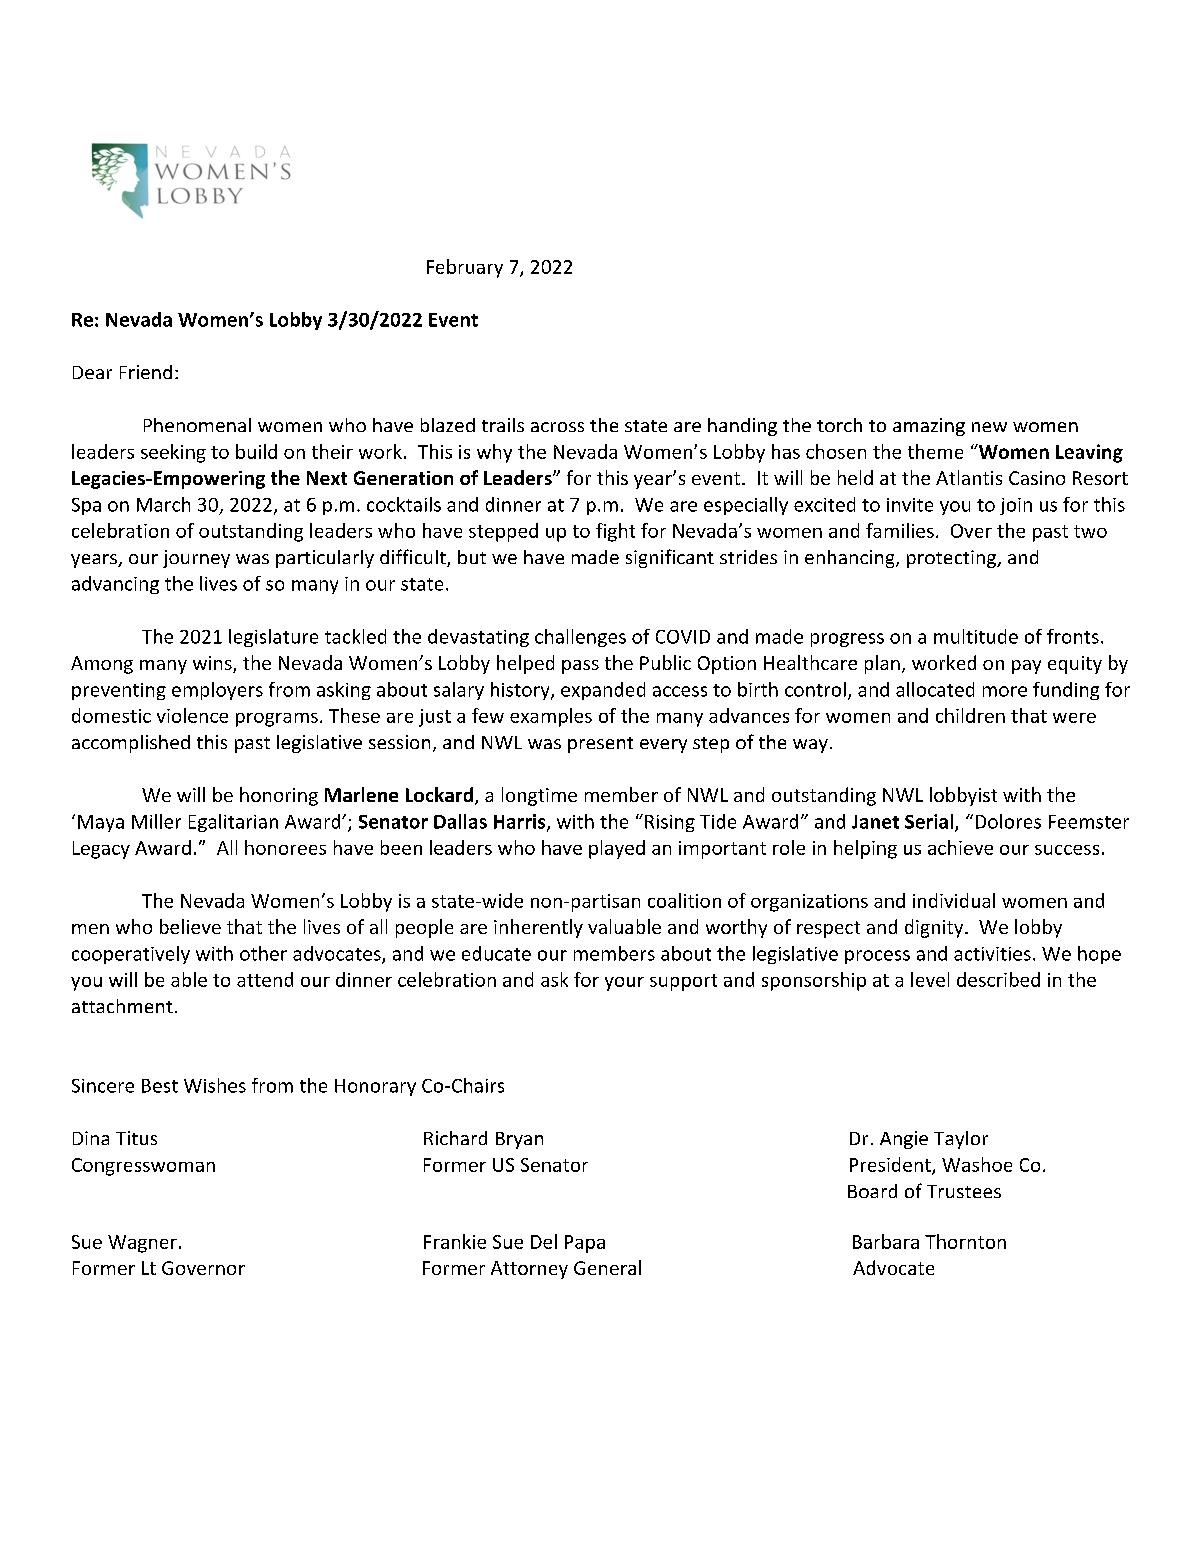  Describe the element at coordinates (465, 268) in the page. I see `February` at that location.
